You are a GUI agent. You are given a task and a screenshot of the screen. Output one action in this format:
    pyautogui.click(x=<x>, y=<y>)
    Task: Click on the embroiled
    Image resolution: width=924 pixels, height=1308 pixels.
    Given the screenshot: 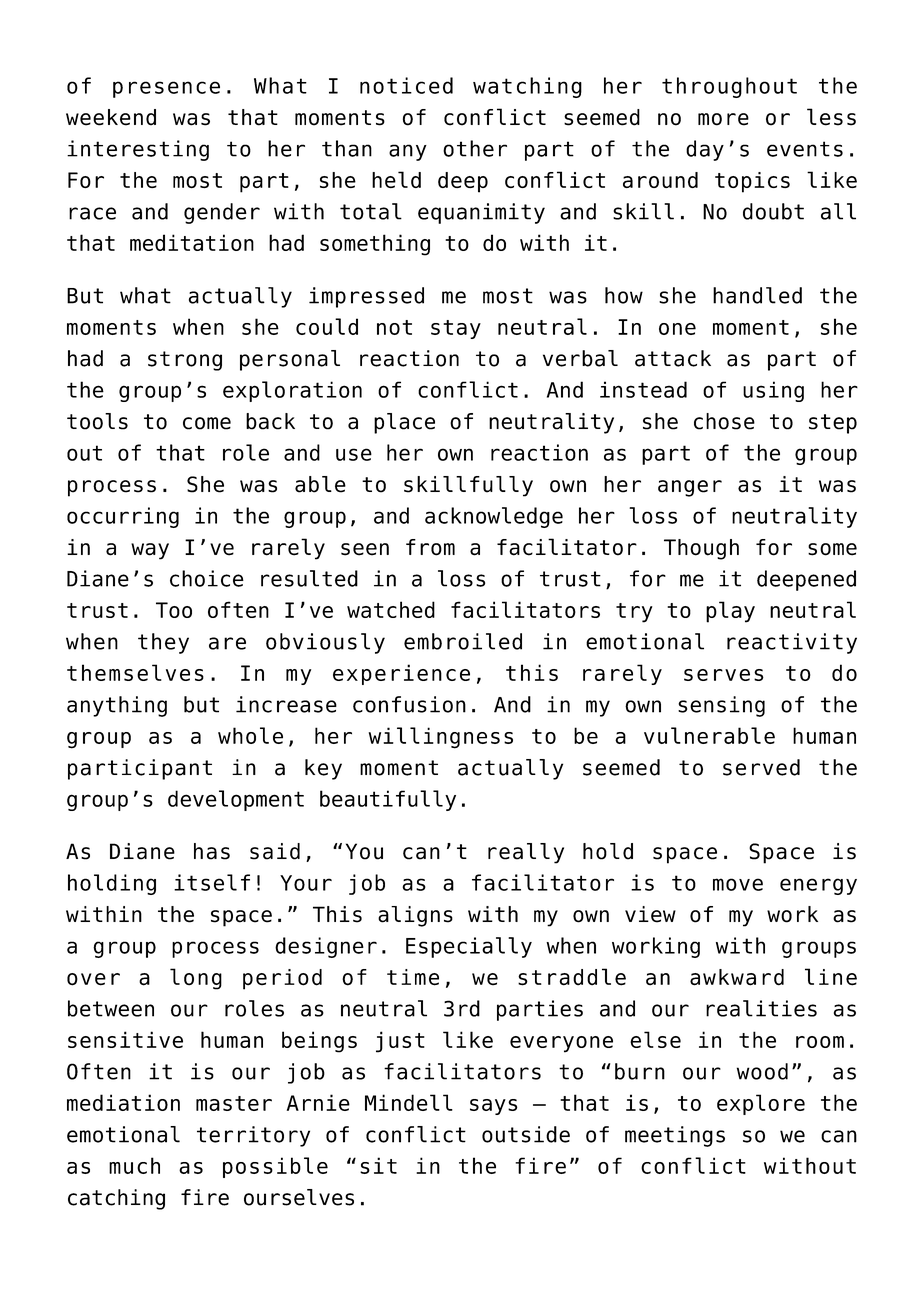 What is the action you would take?
    pyautogui.click(x=463, y=641)
